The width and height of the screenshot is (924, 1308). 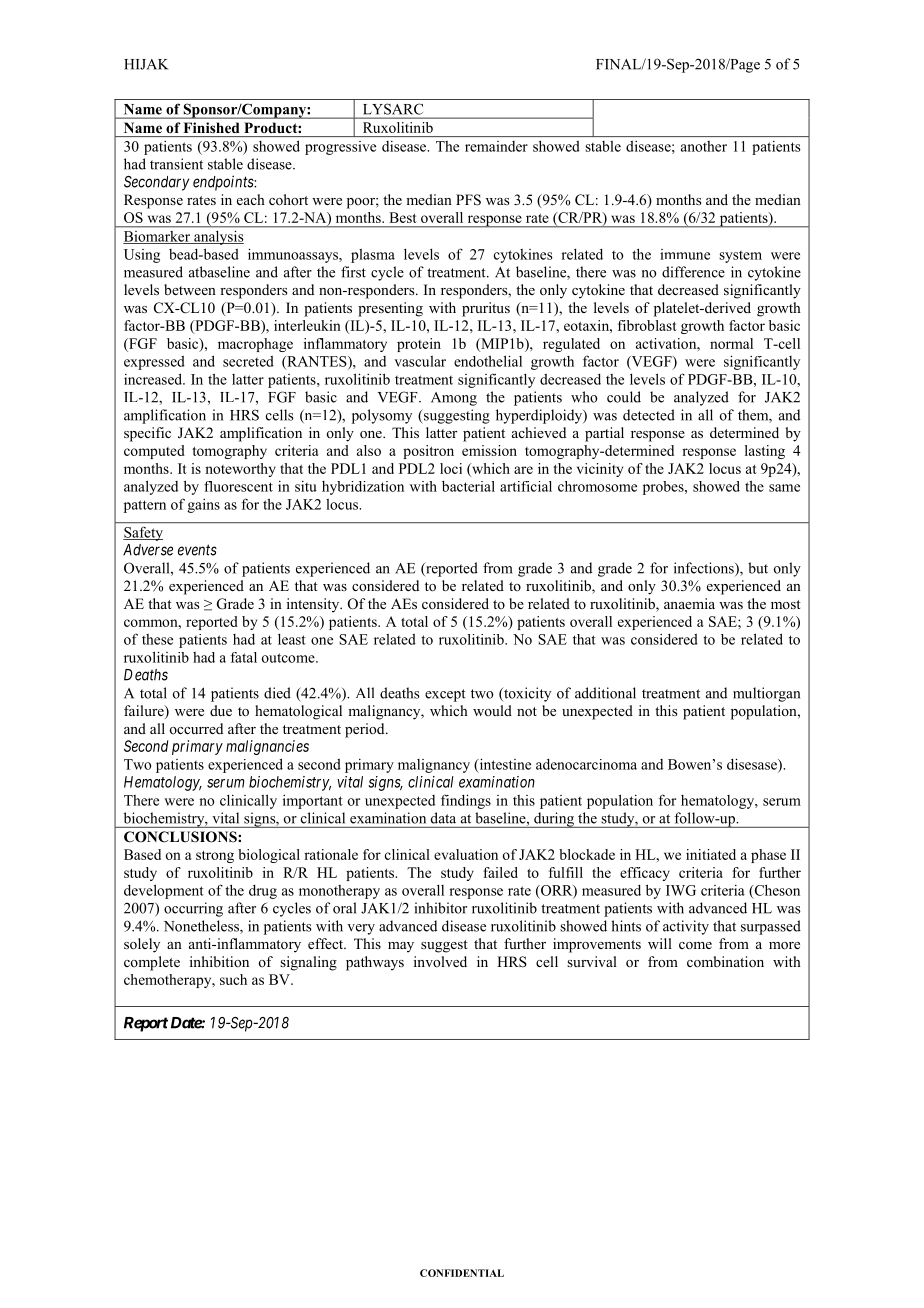 I want to click on another, so click(x=704, y=146).
